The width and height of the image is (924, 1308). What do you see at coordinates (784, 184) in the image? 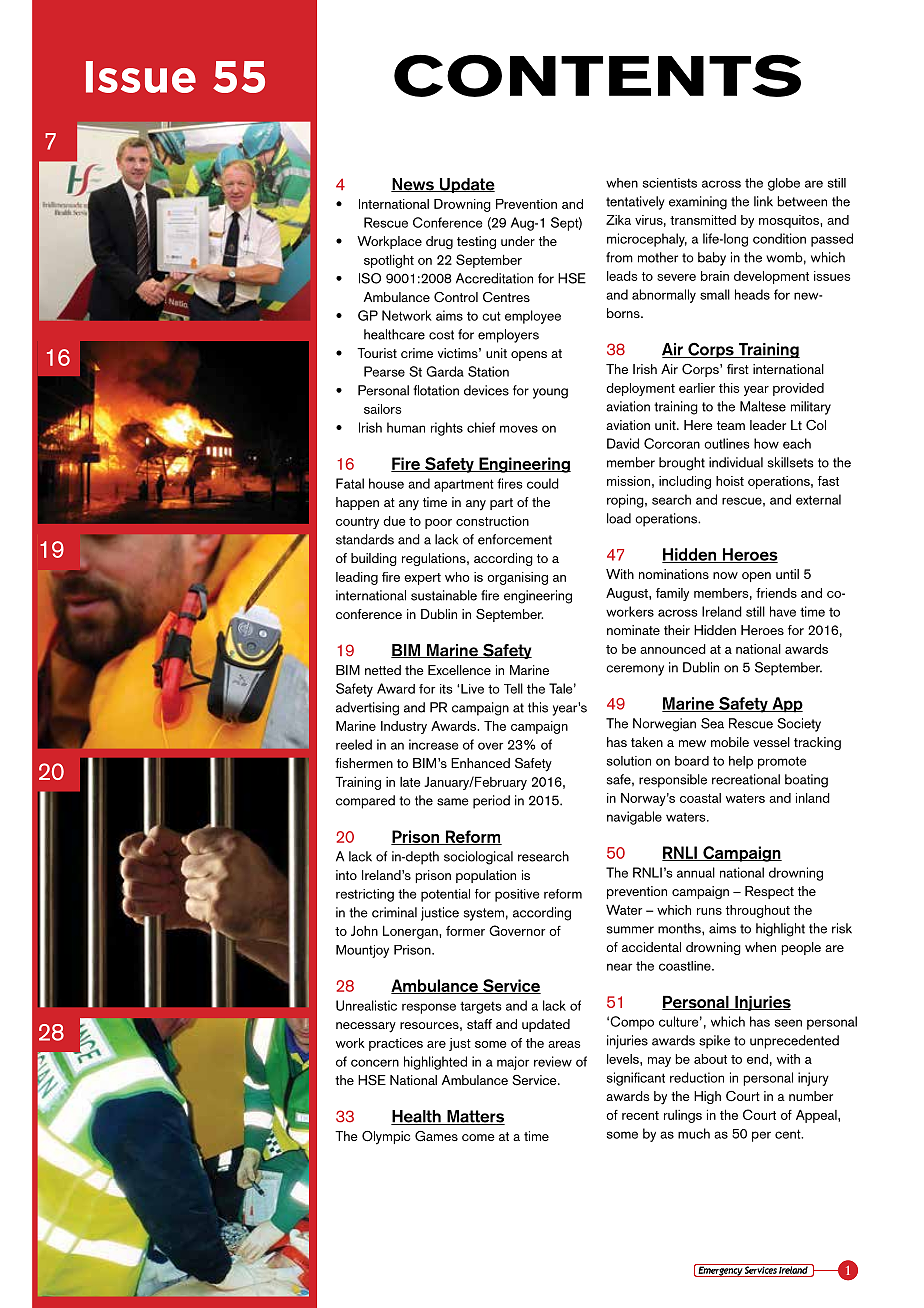
I see `globe` at bounding box center [784, 184].
